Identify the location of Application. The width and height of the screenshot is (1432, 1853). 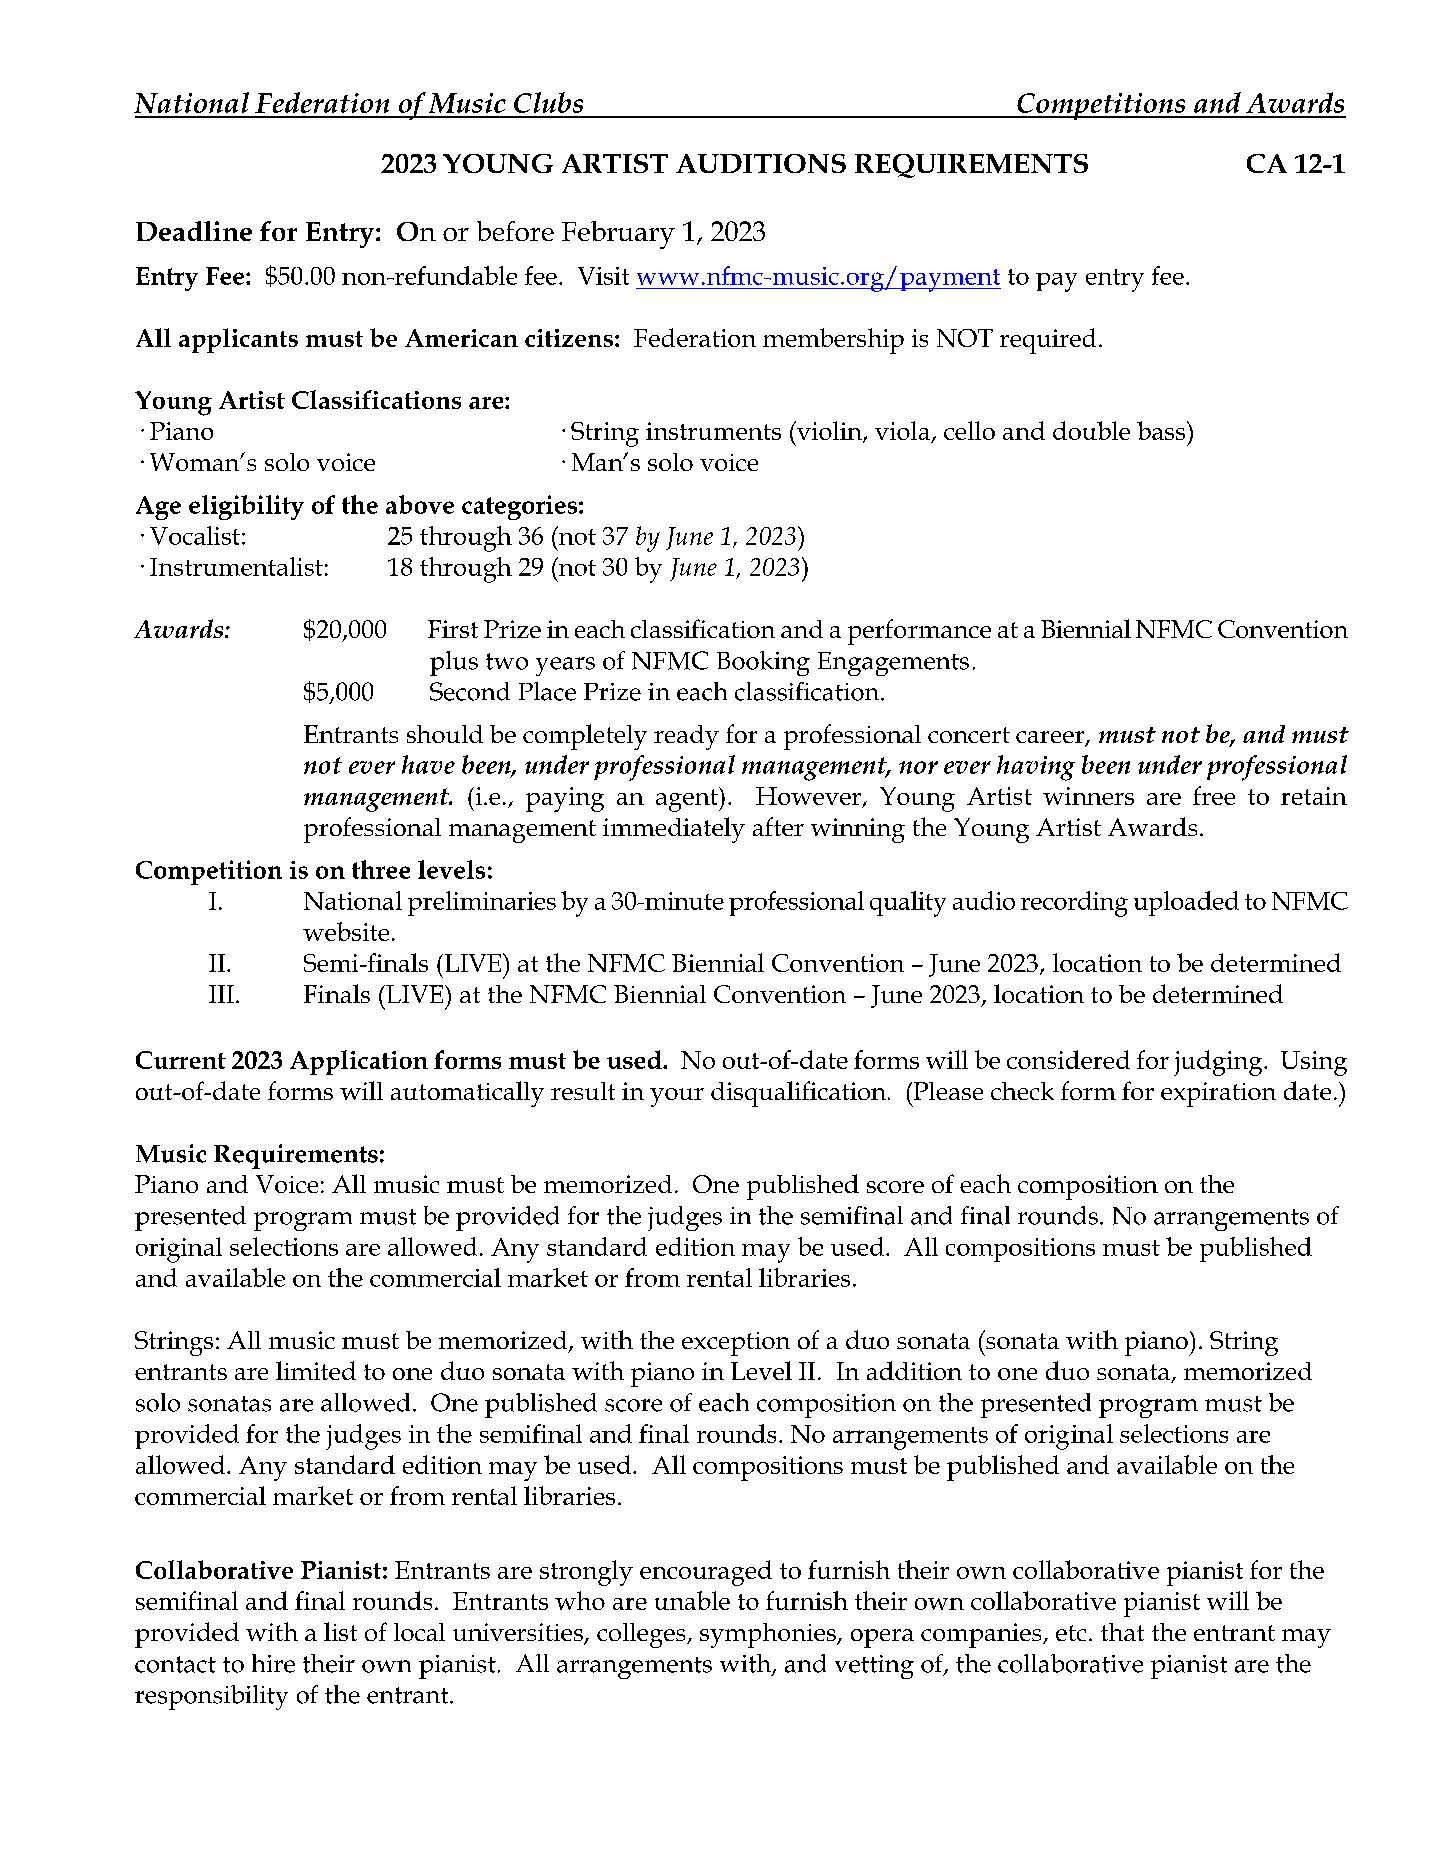
(359, 1062).
